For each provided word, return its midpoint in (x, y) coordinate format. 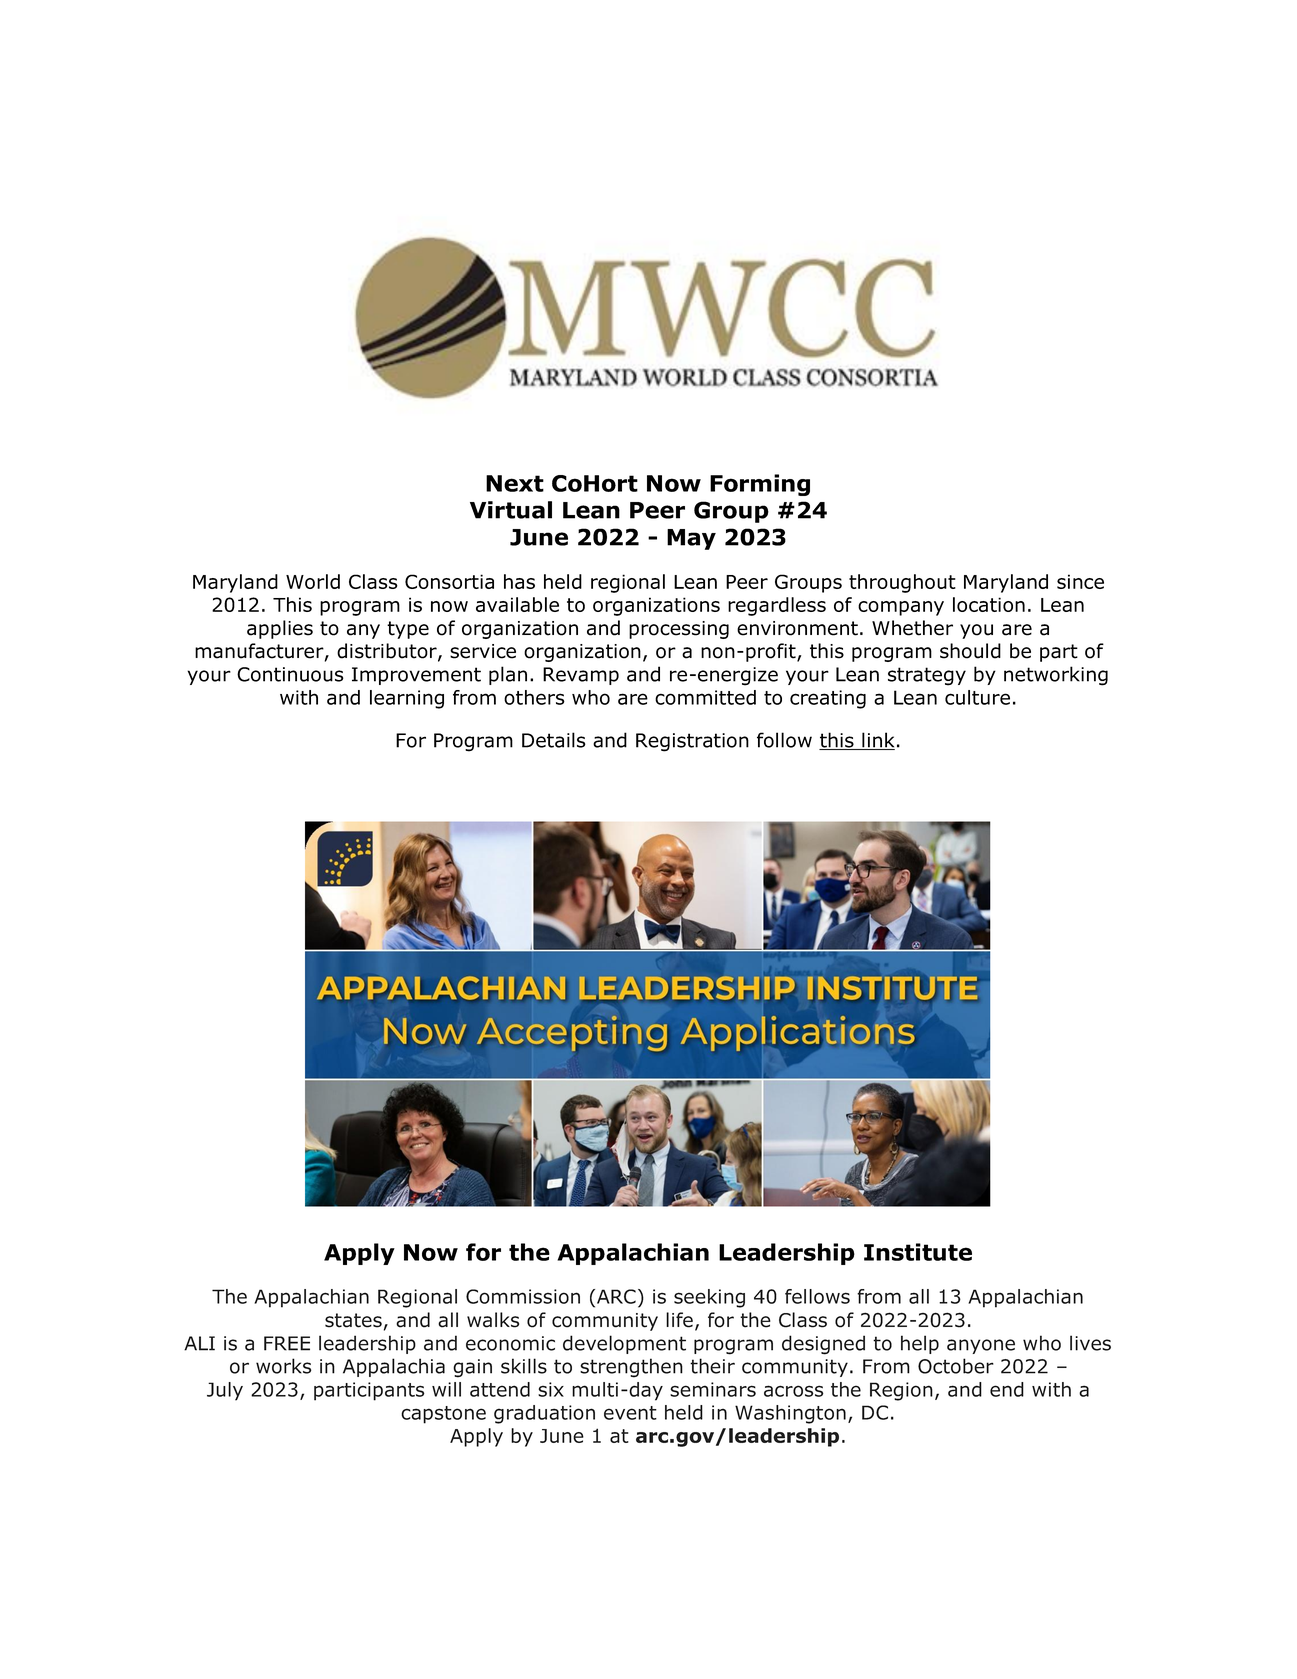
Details (554, 740)
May (691, 539)
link (877, 741)
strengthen (631, 1368)
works (283, 1366)
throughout (902, 583)
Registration (692, 742)
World (313, 581)
